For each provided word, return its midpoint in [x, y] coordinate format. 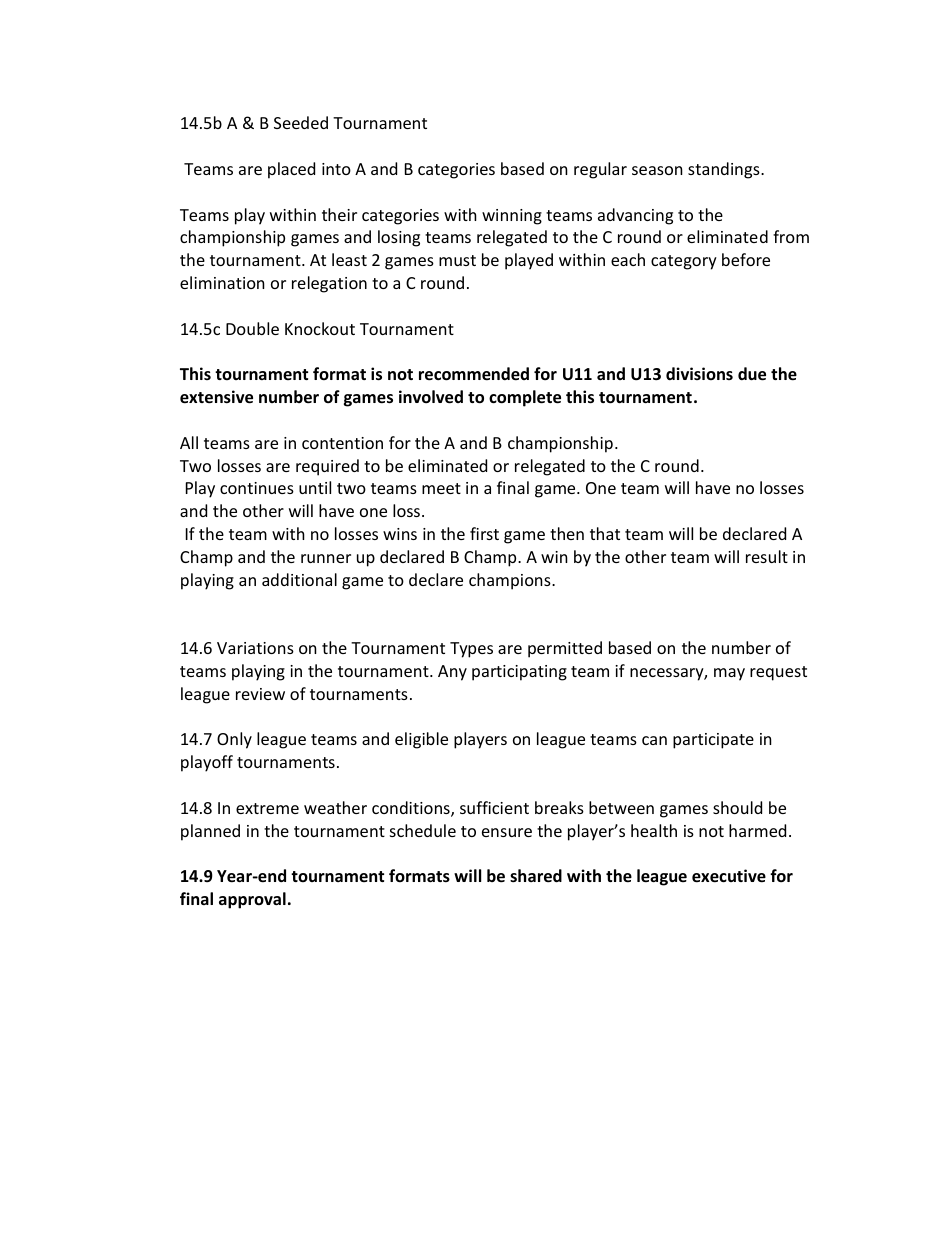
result [767, 556]
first [484, 533]
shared [536, 876]
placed [291, 170]
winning [512, 217]
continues [257, 488]
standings [725, 170]
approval [252, 900]
